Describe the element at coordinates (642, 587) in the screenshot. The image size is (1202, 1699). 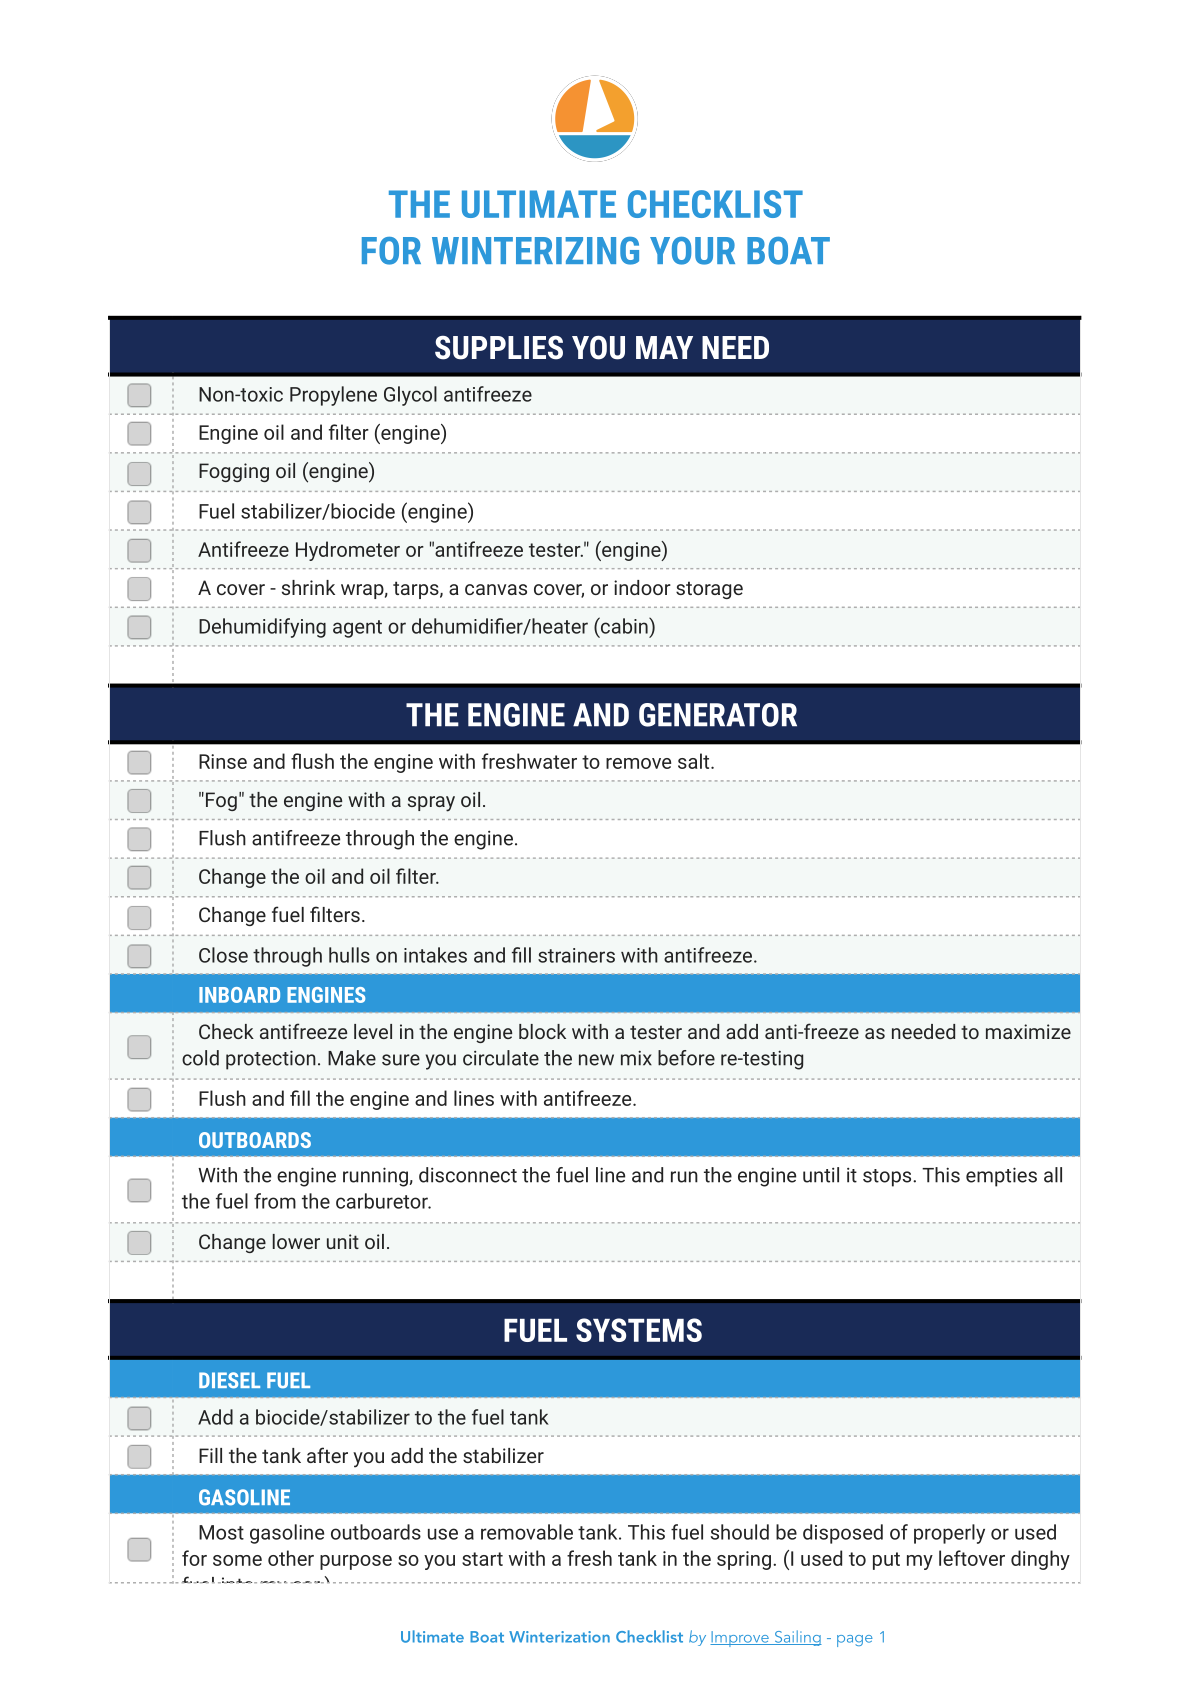
I see `indoor` at that location.
